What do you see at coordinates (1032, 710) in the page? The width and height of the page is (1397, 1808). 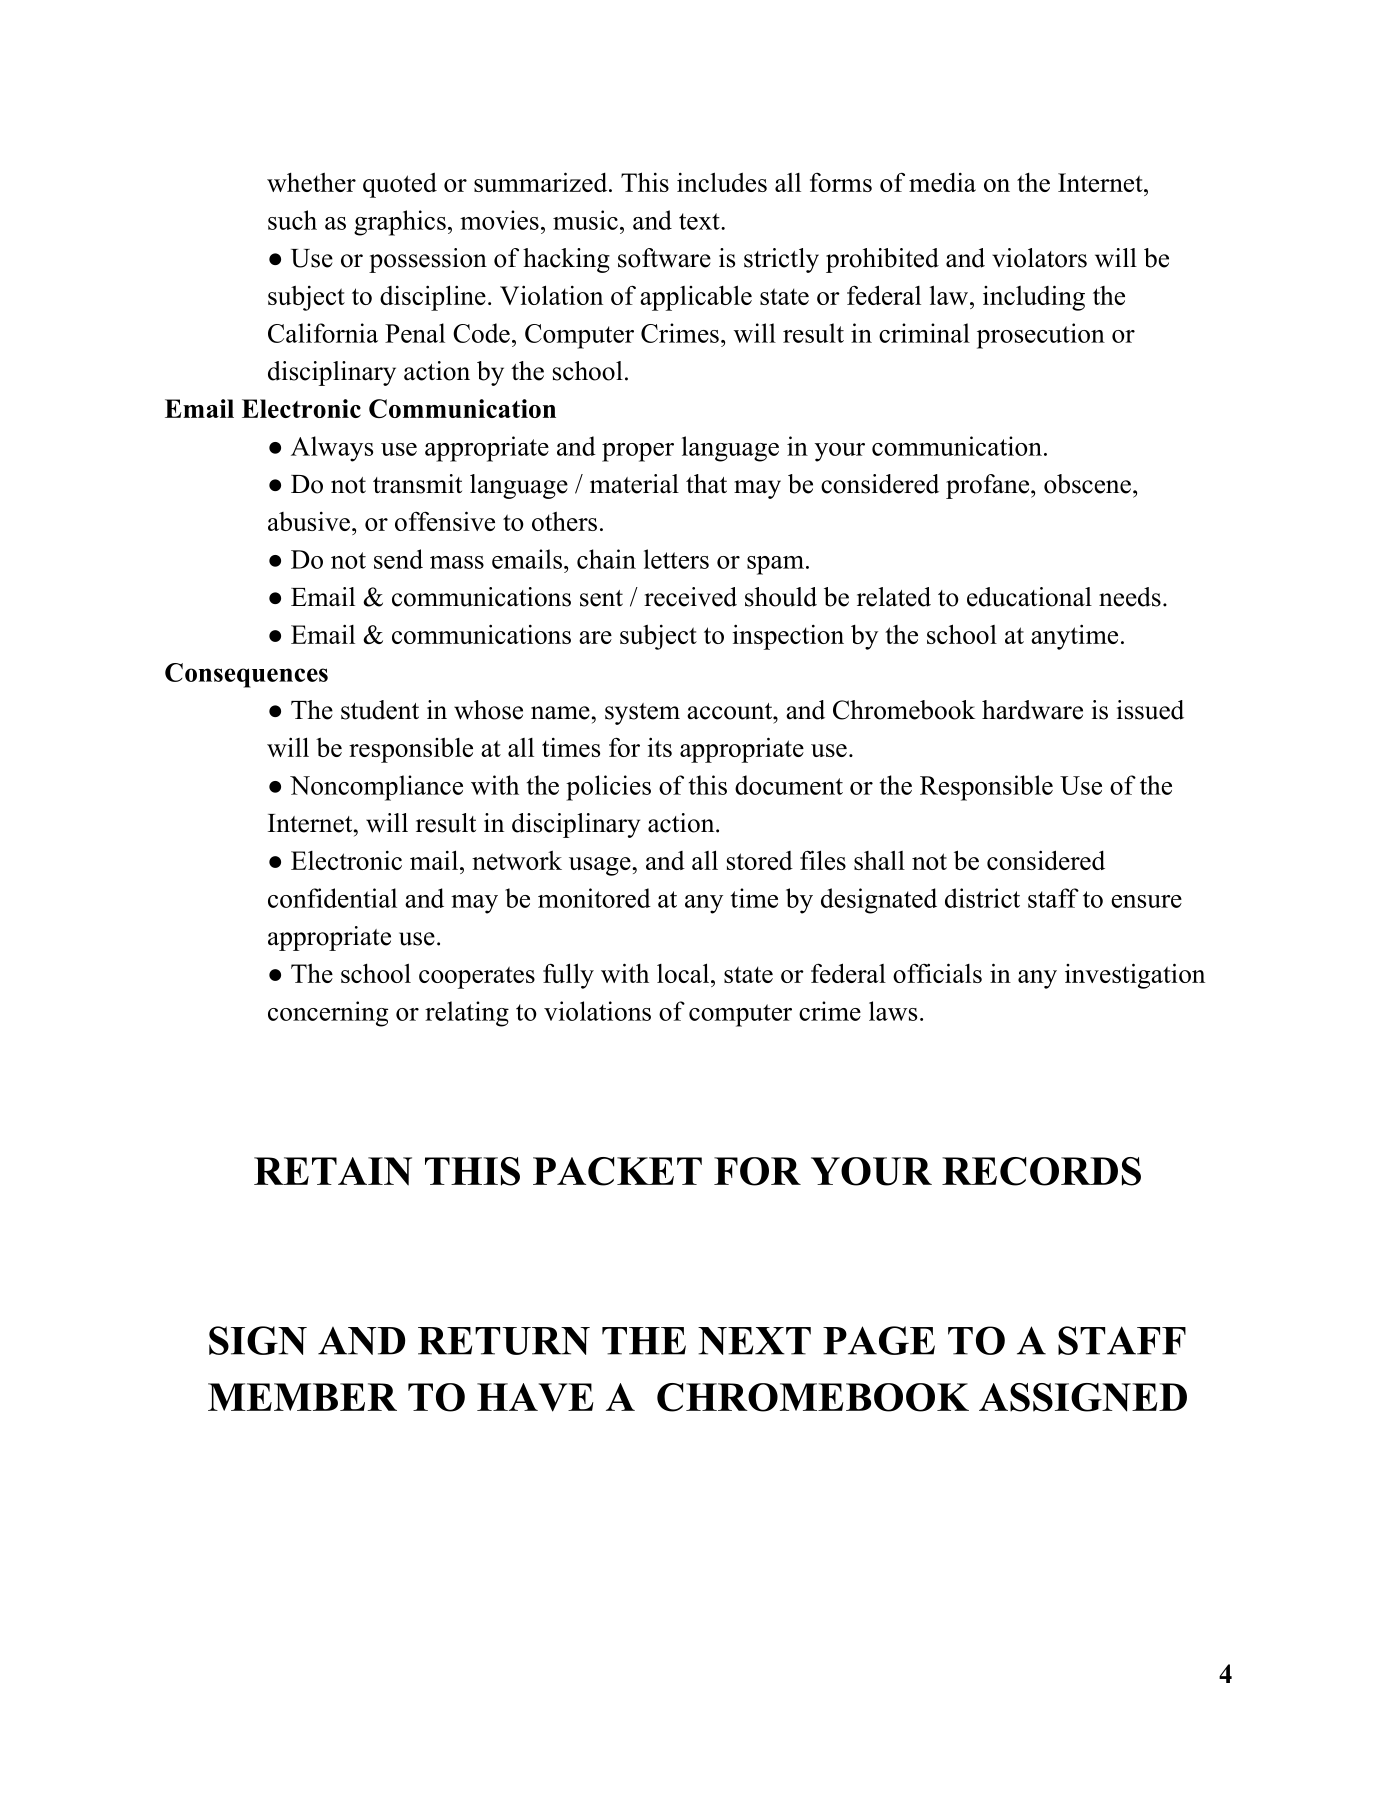 I see `hardware` at bounding box center [1032, 710].
